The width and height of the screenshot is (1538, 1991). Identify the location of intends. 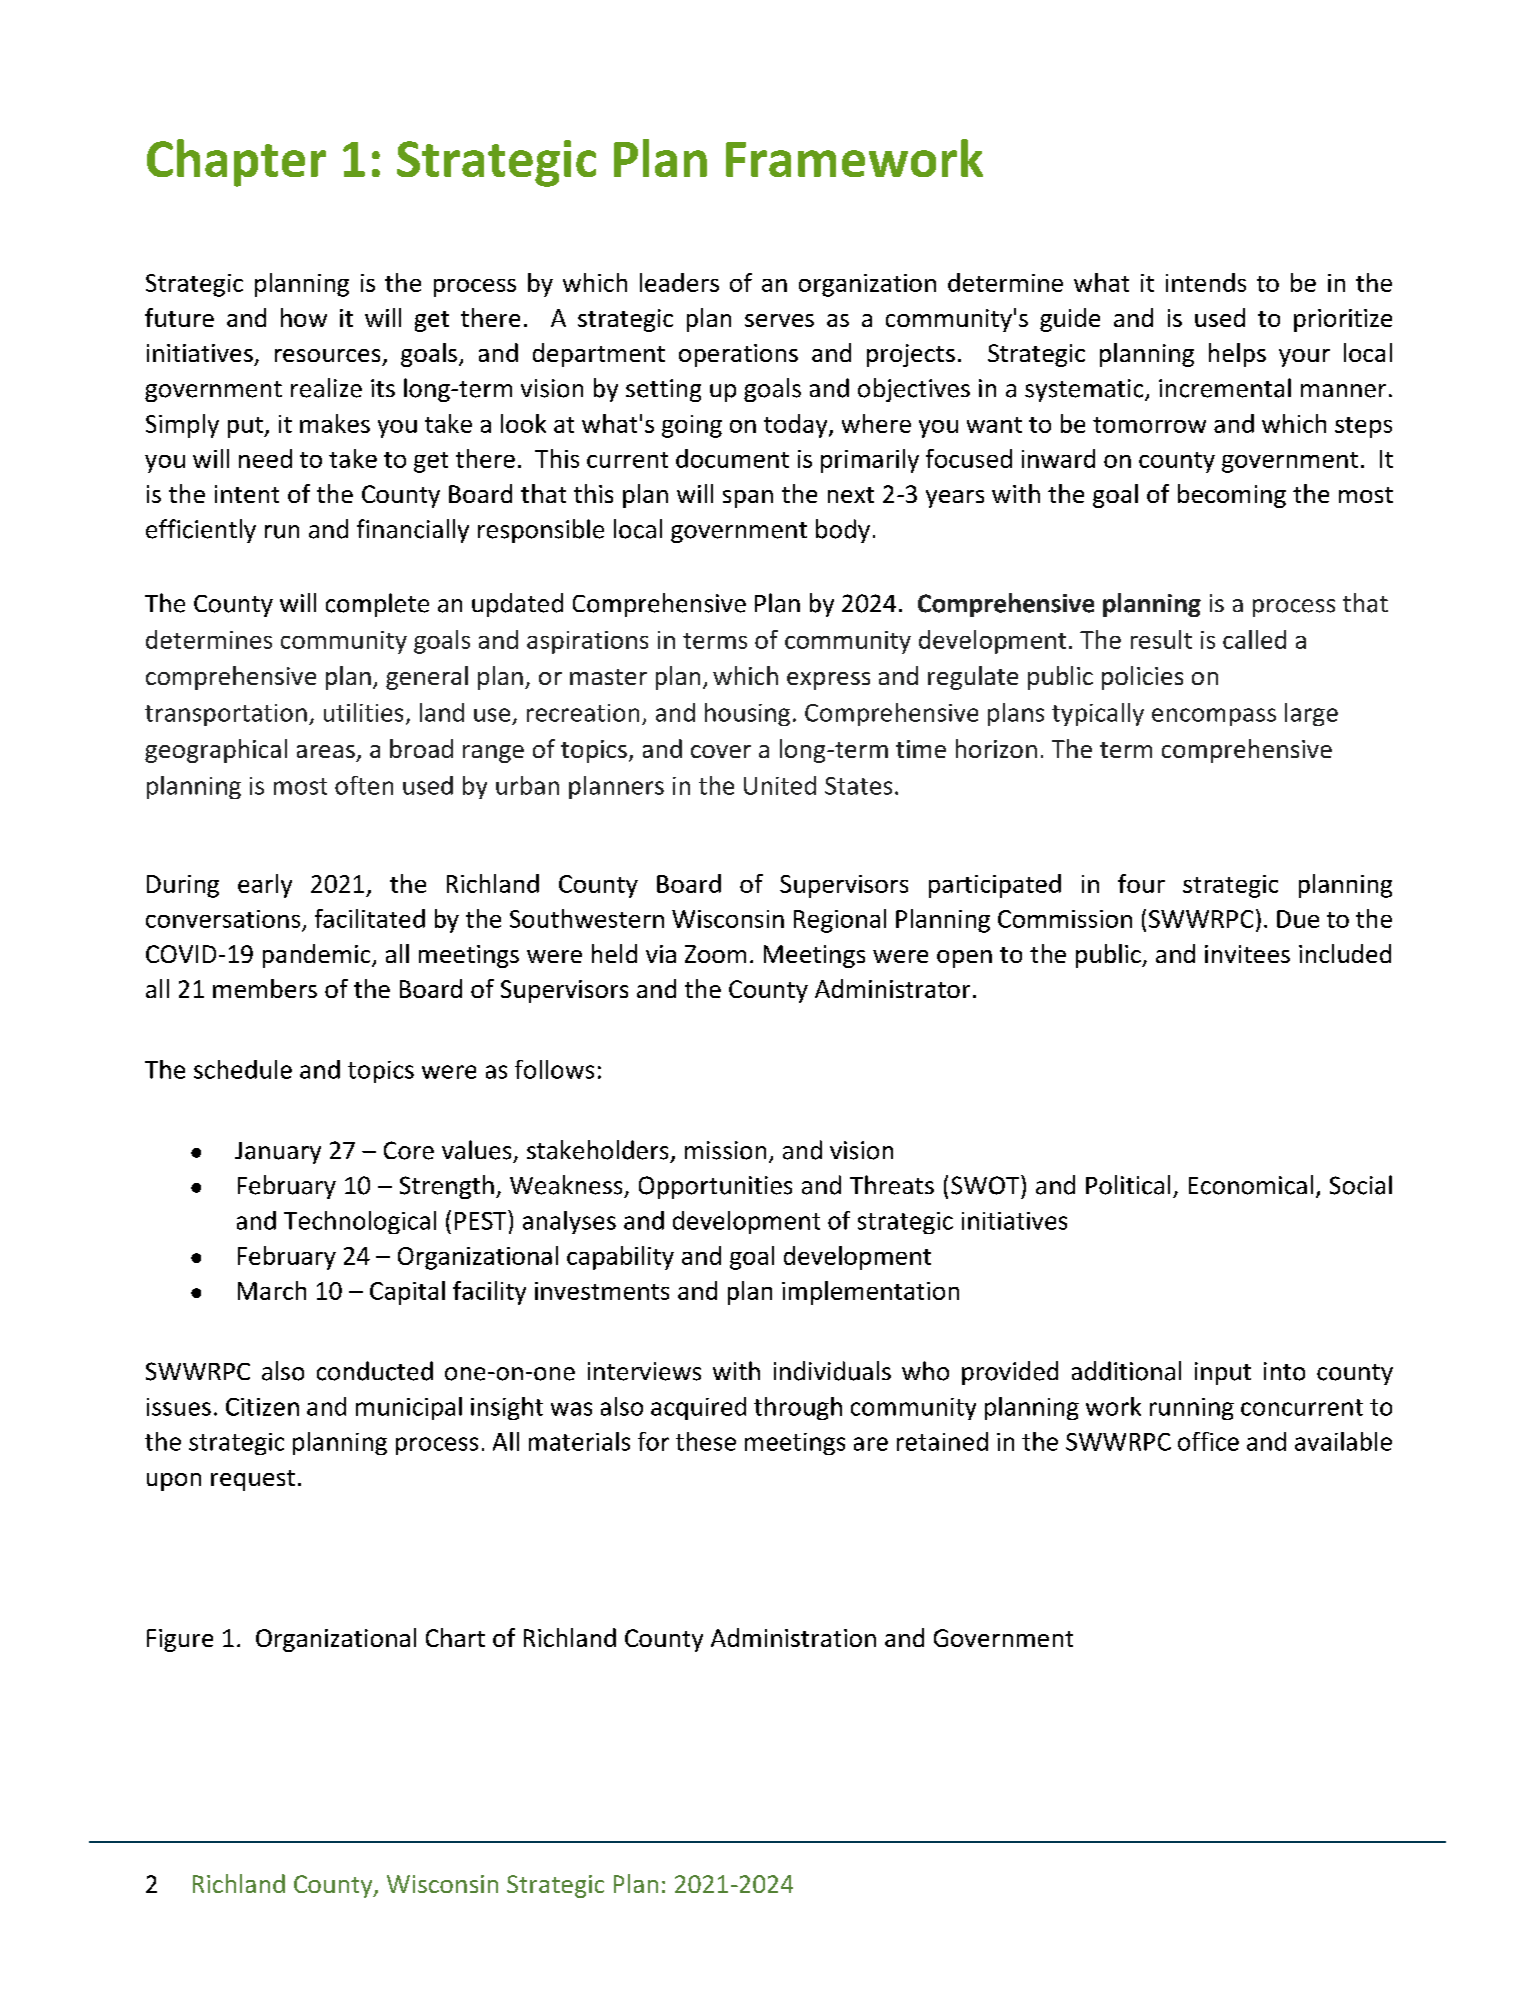
(1206, 282).
